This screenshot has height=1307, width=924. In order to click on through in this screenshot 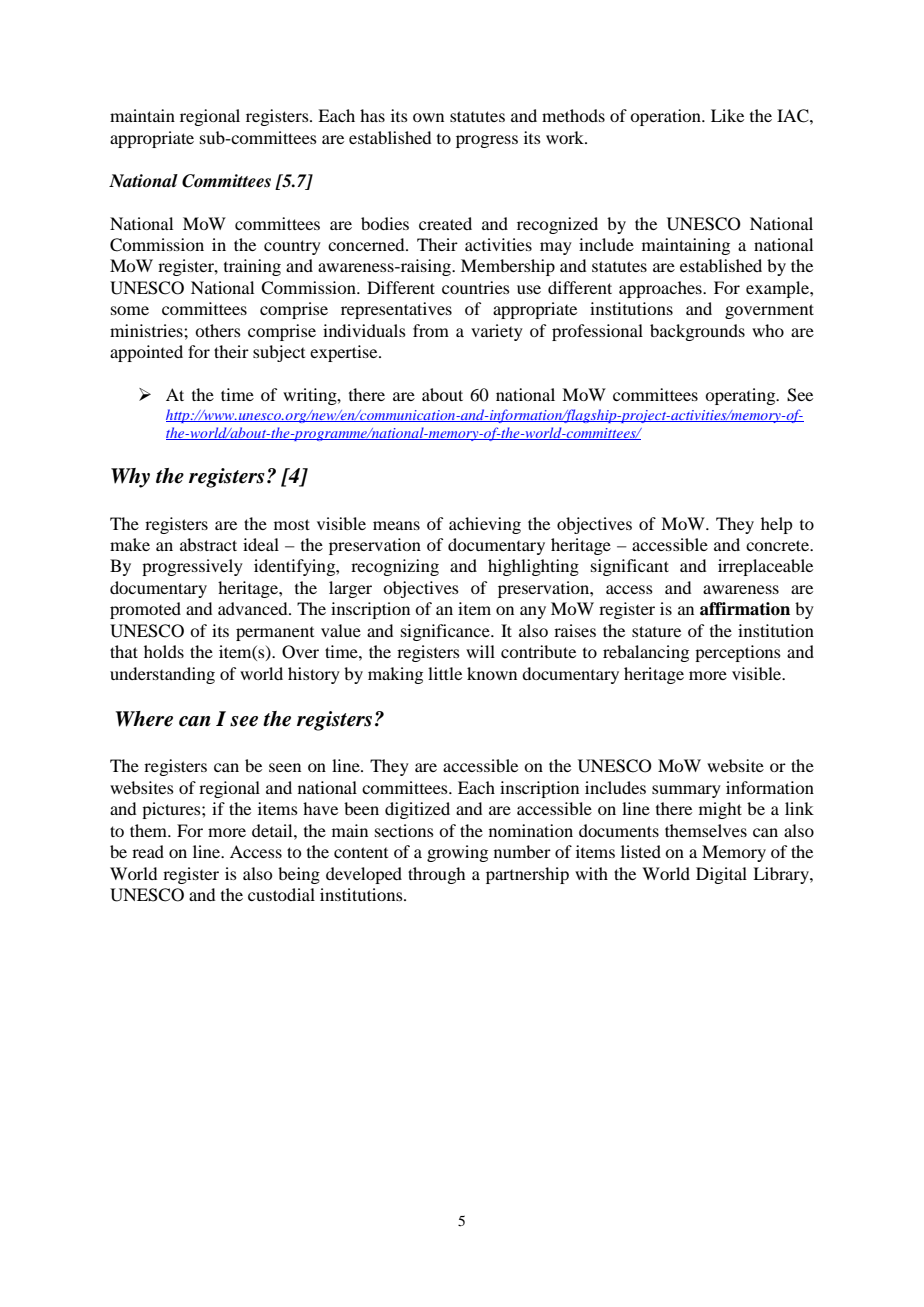, I will do `click(436, 875)`.
